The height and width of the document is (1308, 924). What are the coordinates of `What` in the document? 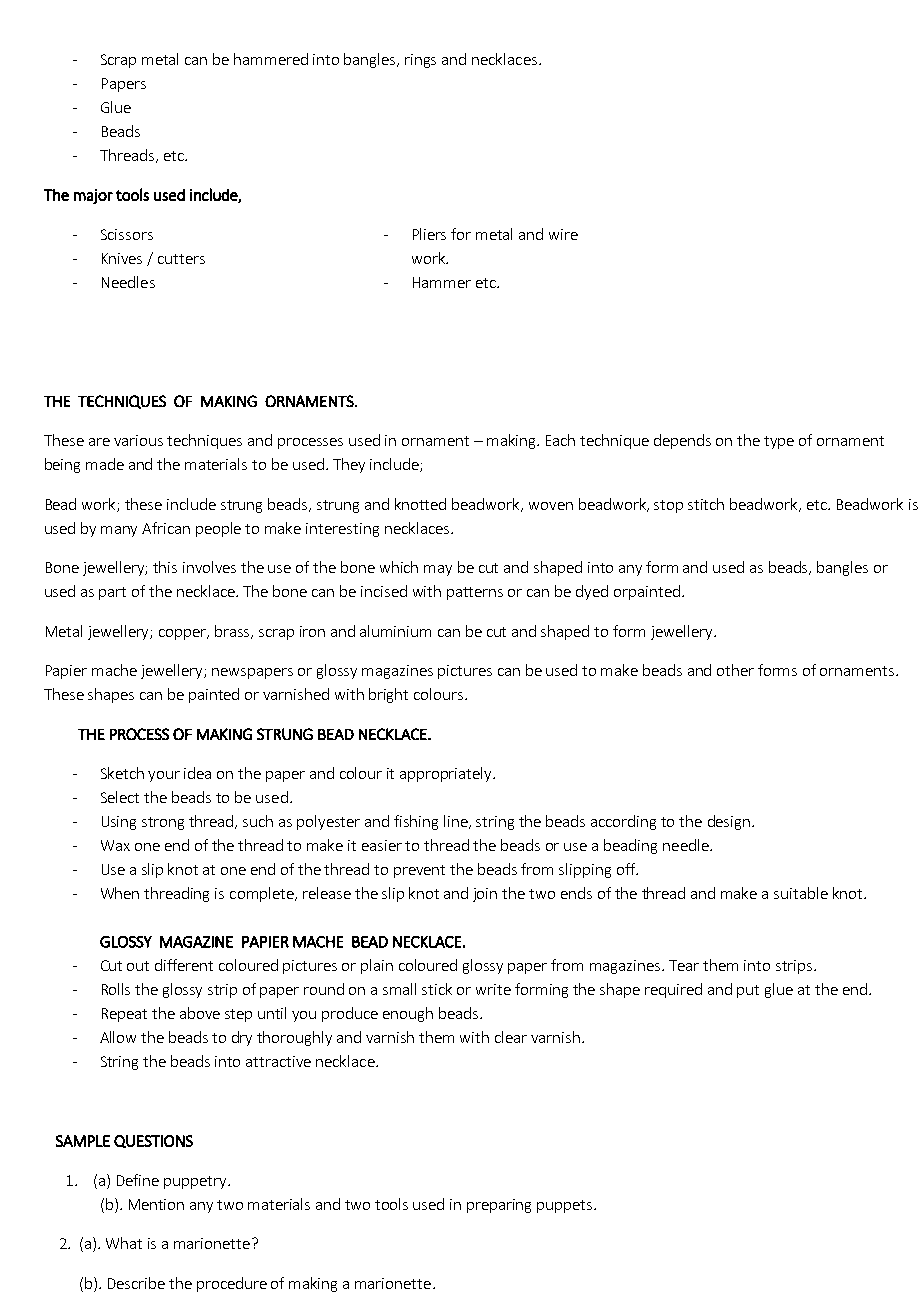 It's located at (124, 1243).
